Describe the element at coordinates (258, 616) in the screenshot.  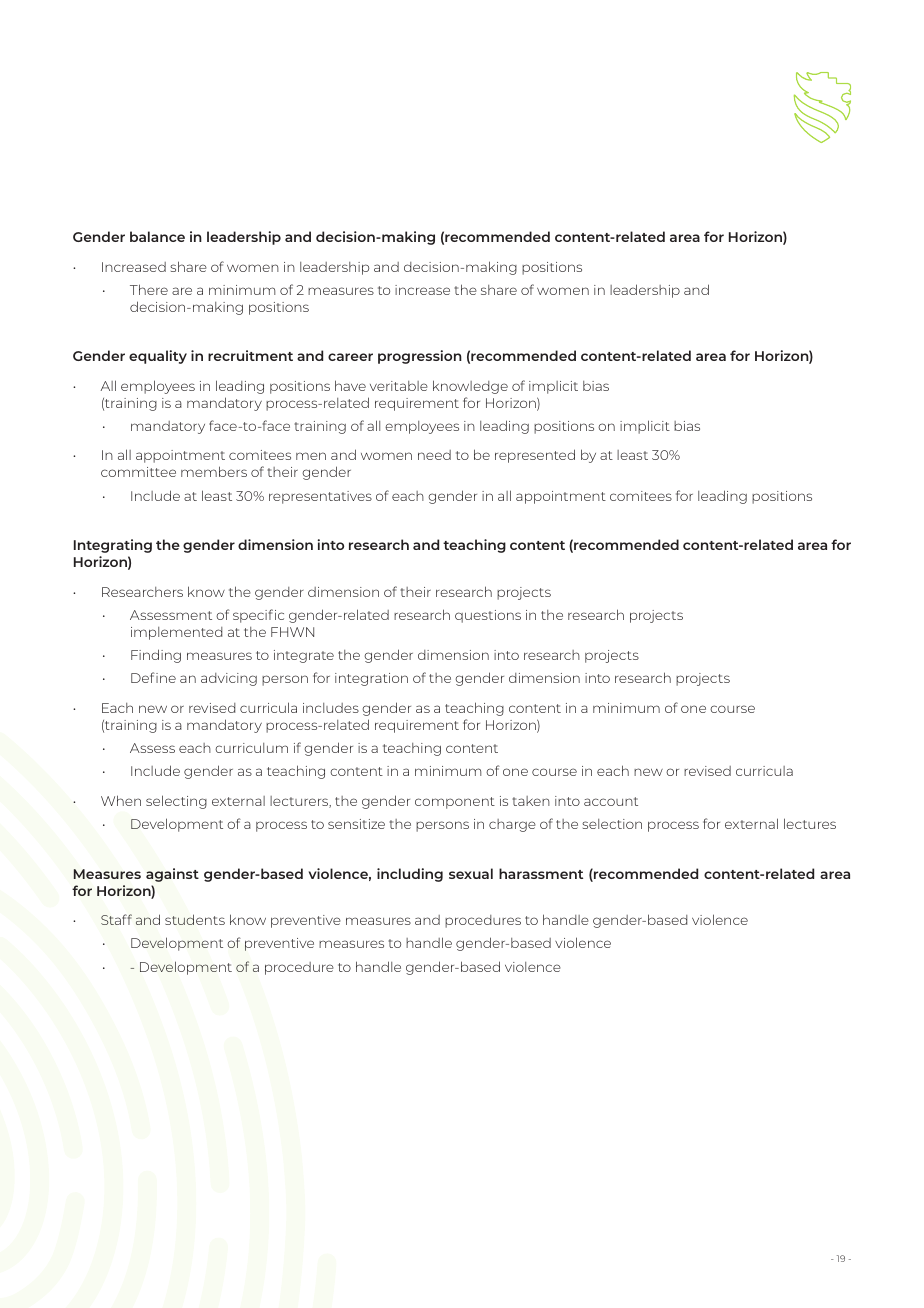
I see `specific` at that location.
